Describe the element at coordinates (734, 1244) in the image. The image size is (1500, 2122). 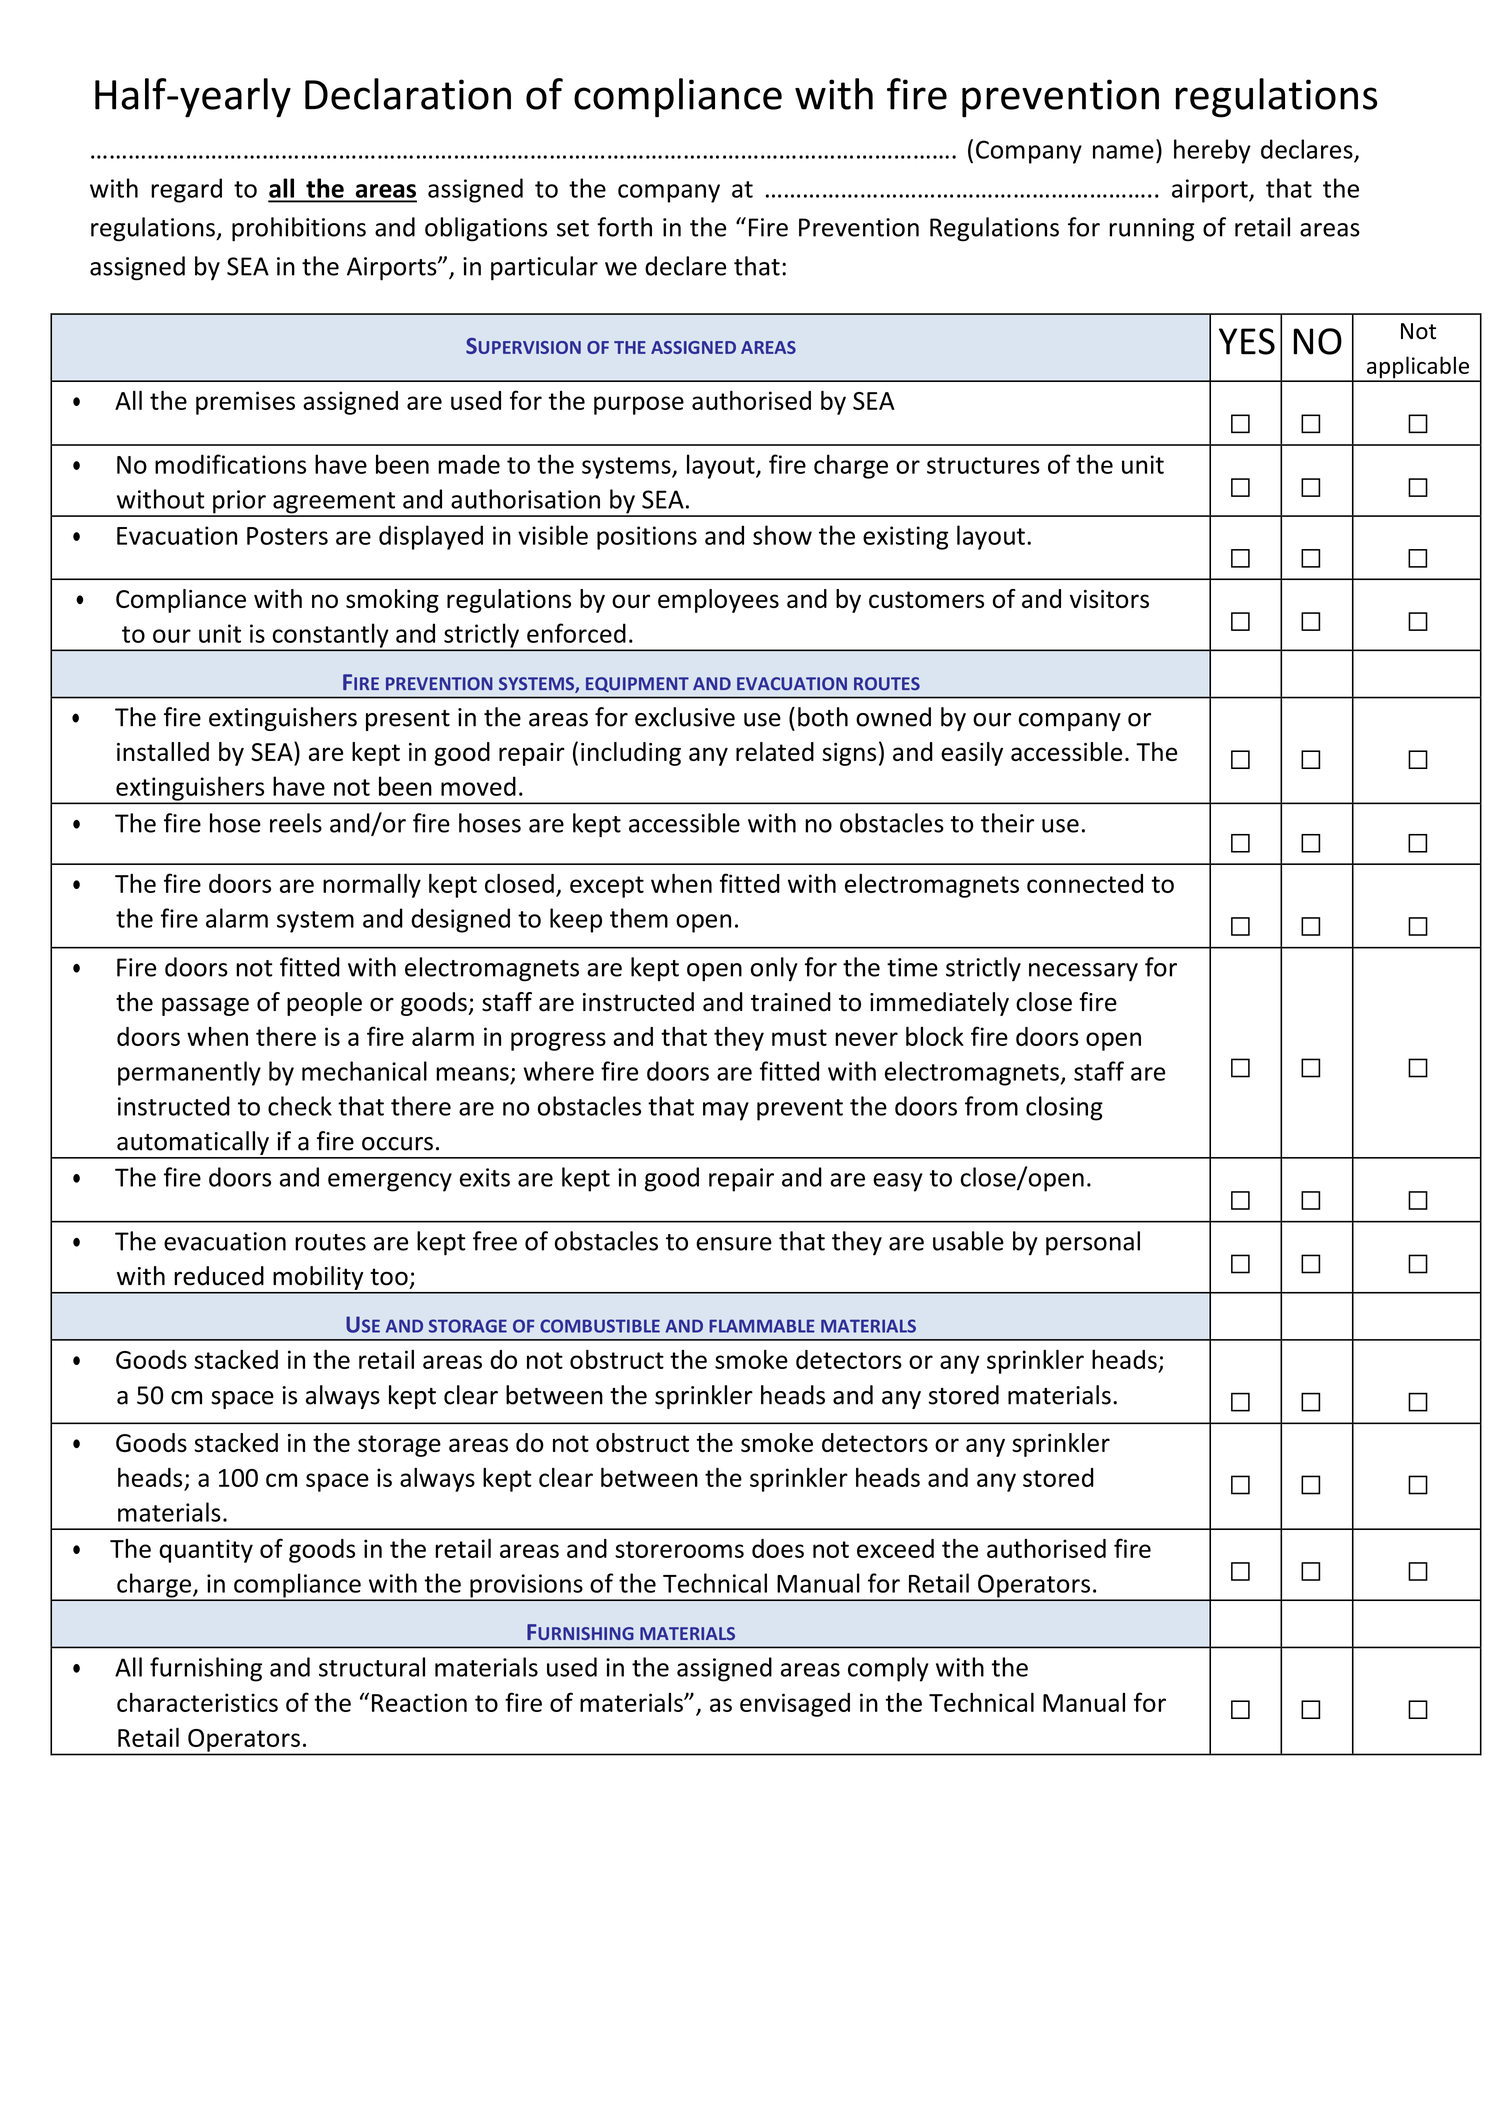
I see `ensure` at that location.
